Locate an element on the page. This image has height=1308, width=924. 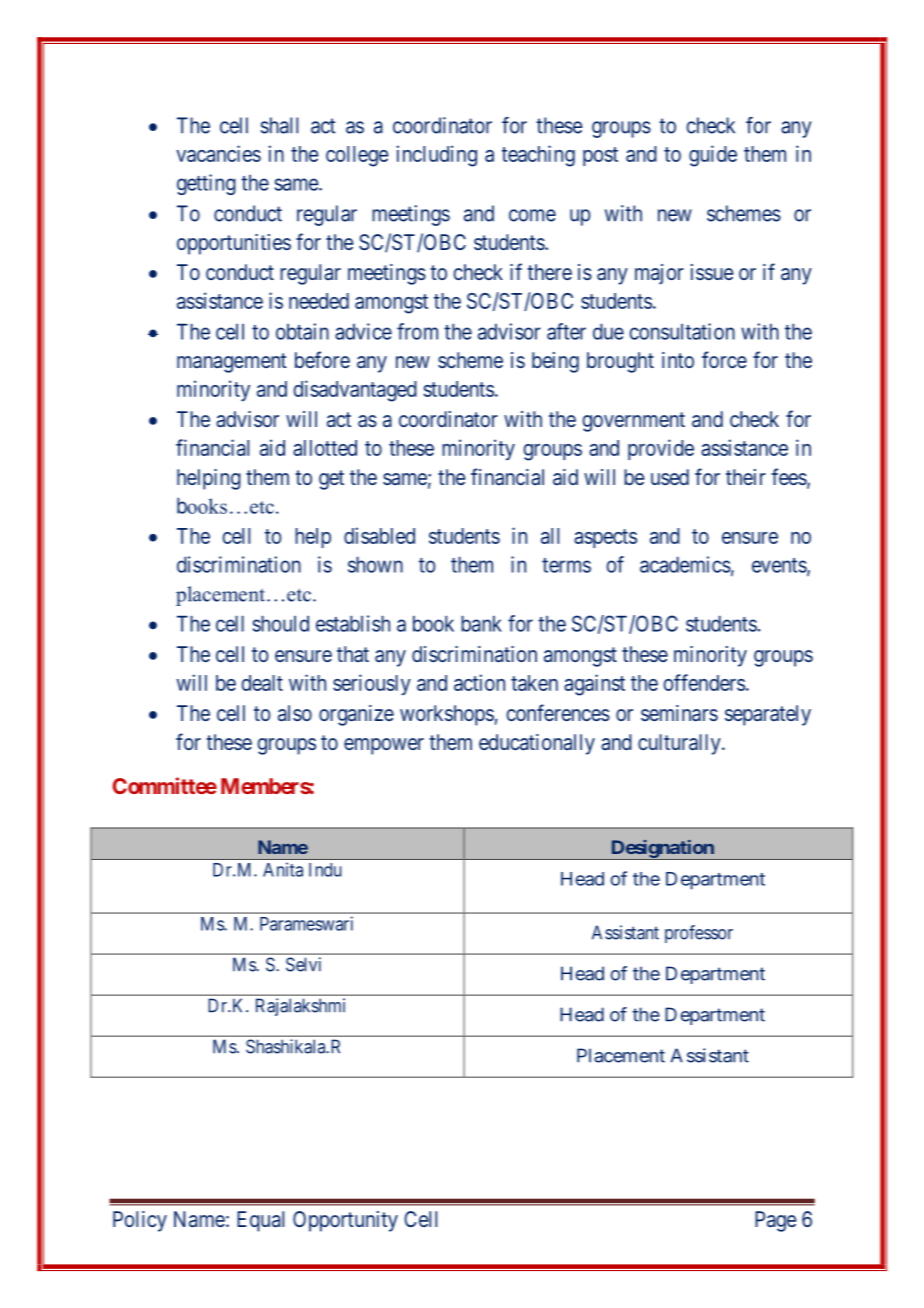
professor is located at coordinates (699, 934).
